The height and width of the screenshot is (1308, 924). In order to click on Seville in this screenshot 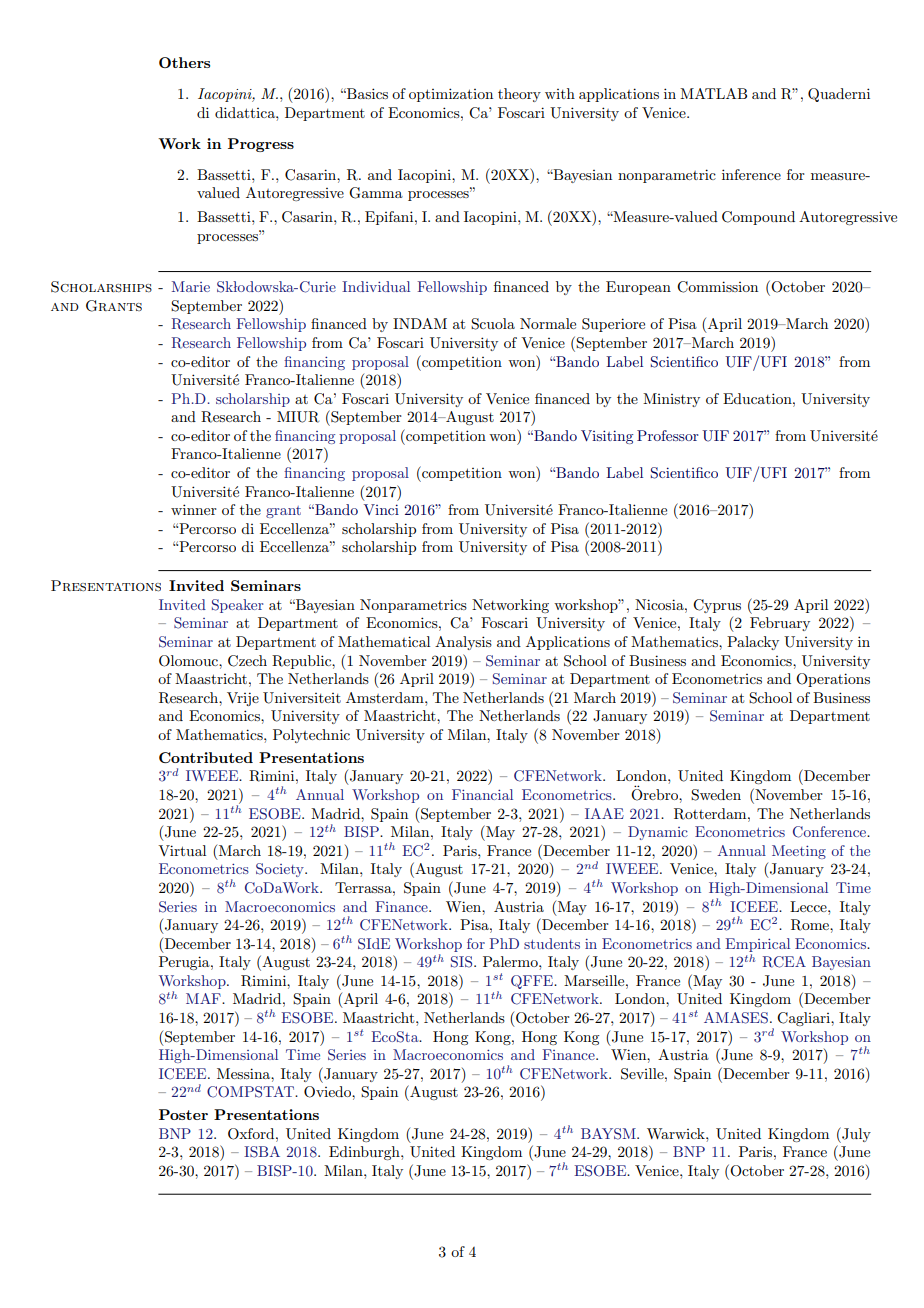, I will do `click(643, 1074)`.
